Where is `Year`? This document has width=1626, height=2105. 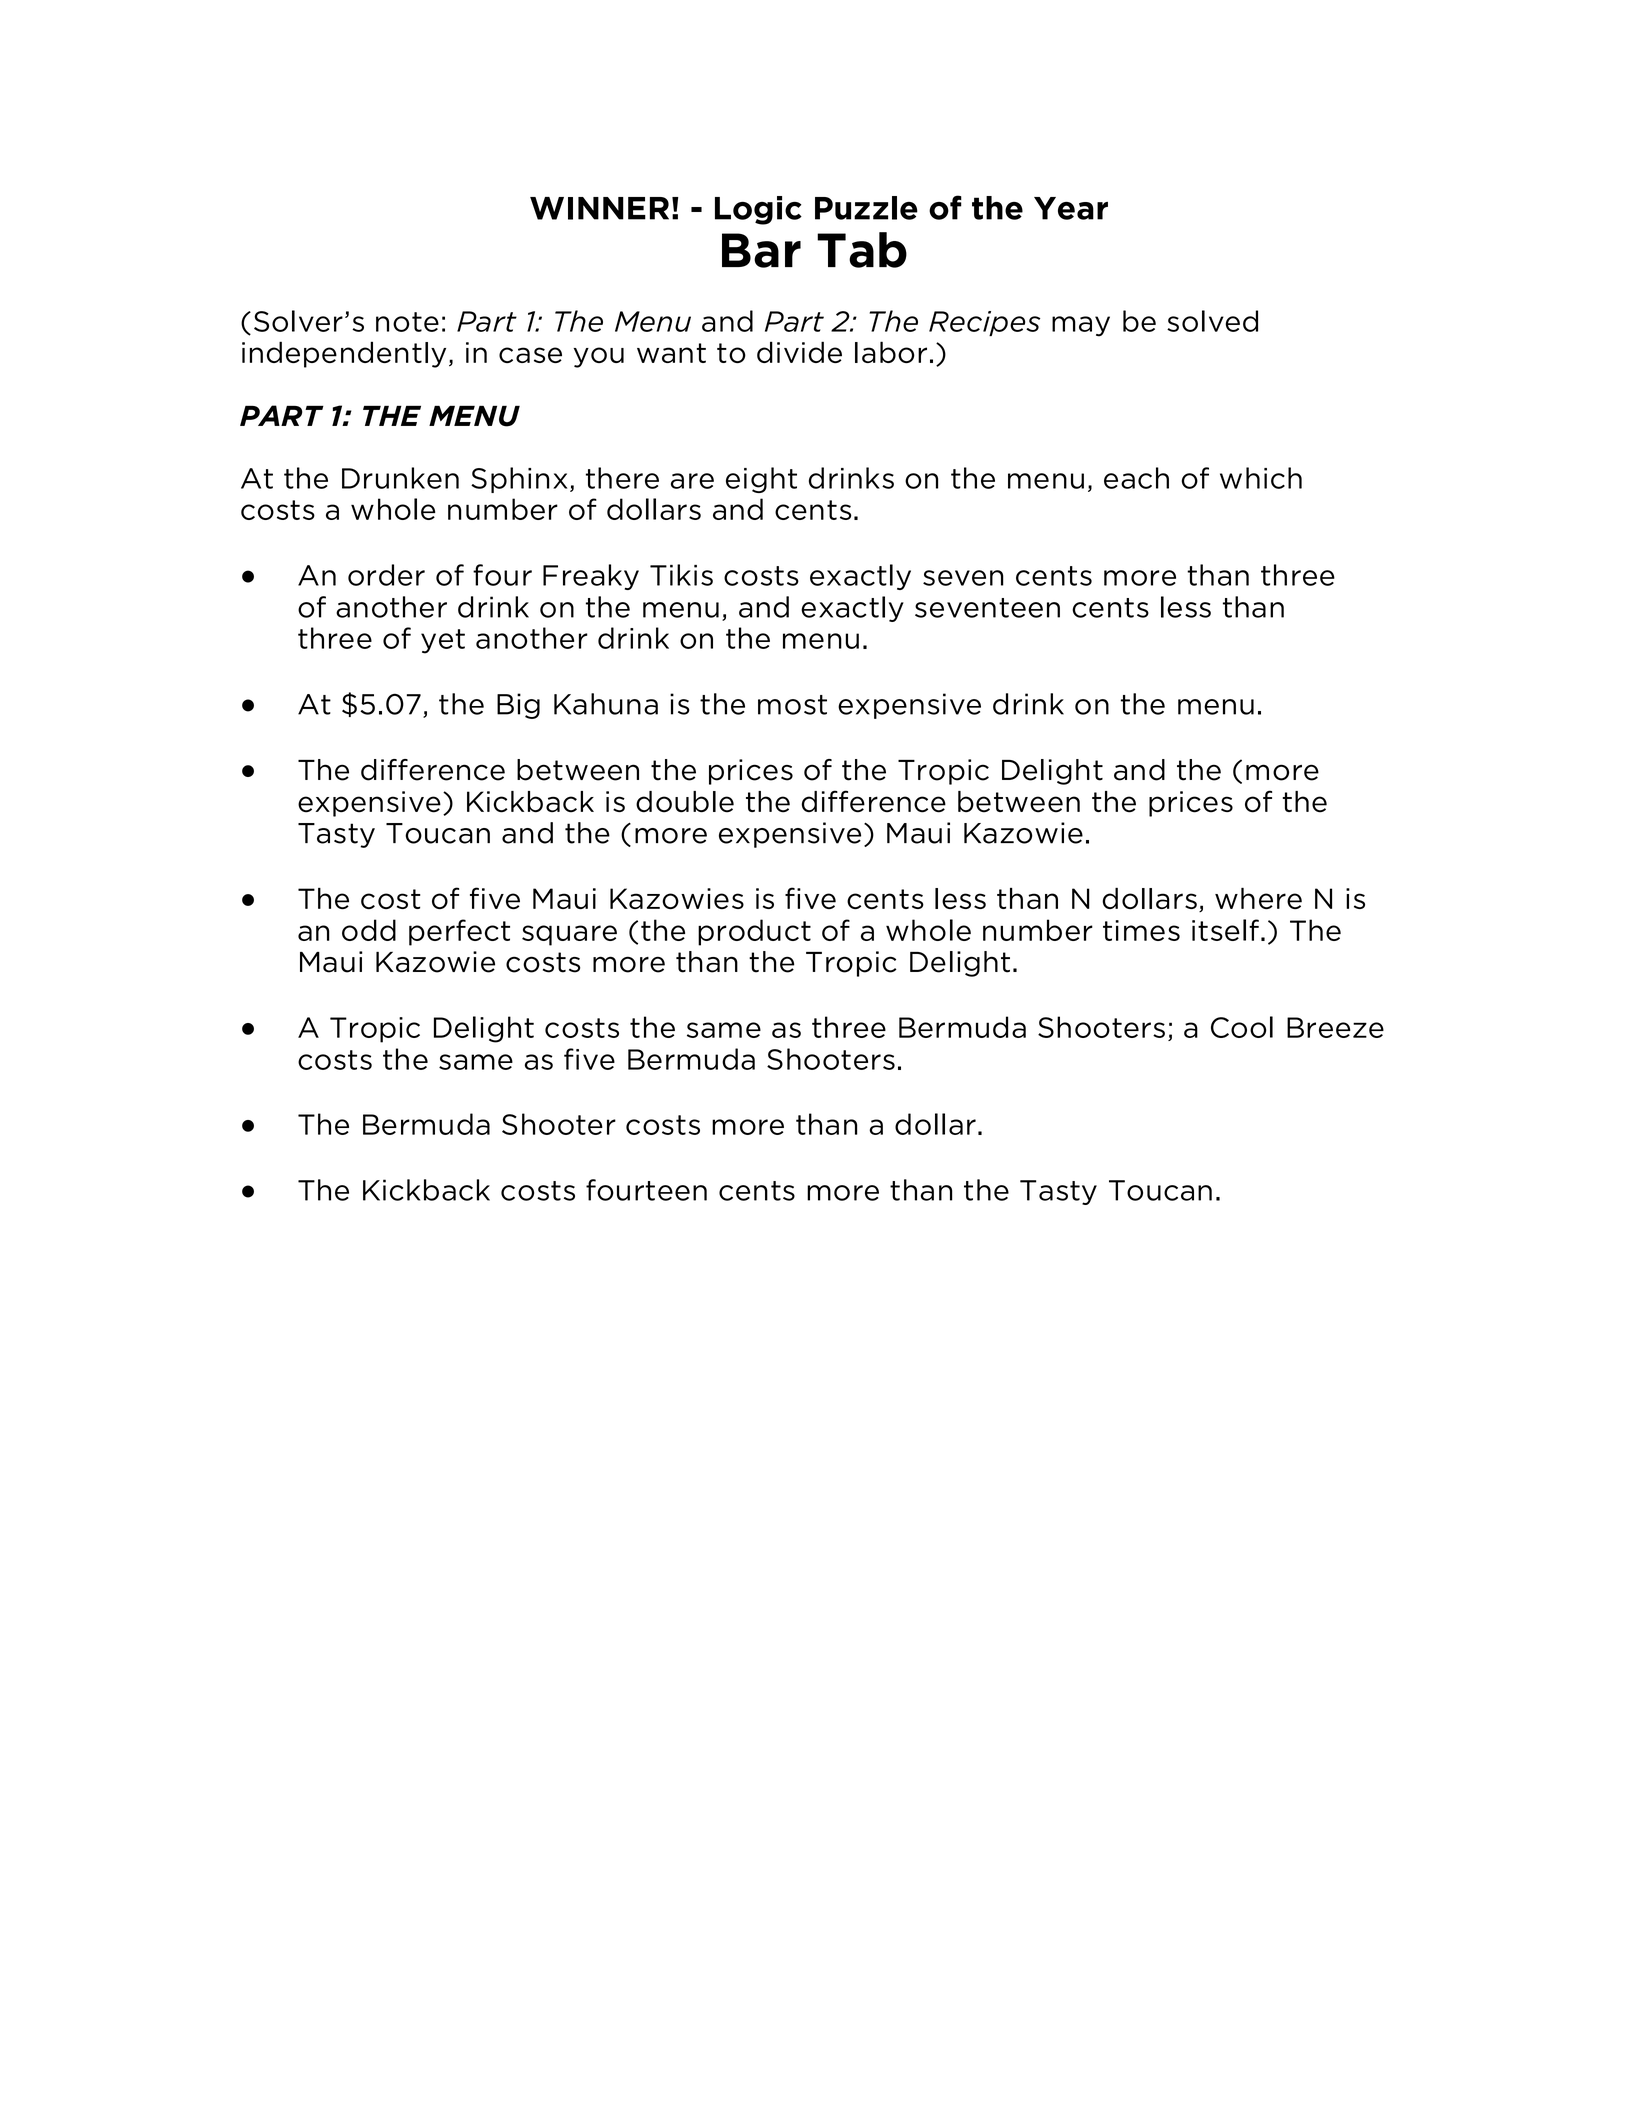 Year is located at coordinates (1071, 208).
